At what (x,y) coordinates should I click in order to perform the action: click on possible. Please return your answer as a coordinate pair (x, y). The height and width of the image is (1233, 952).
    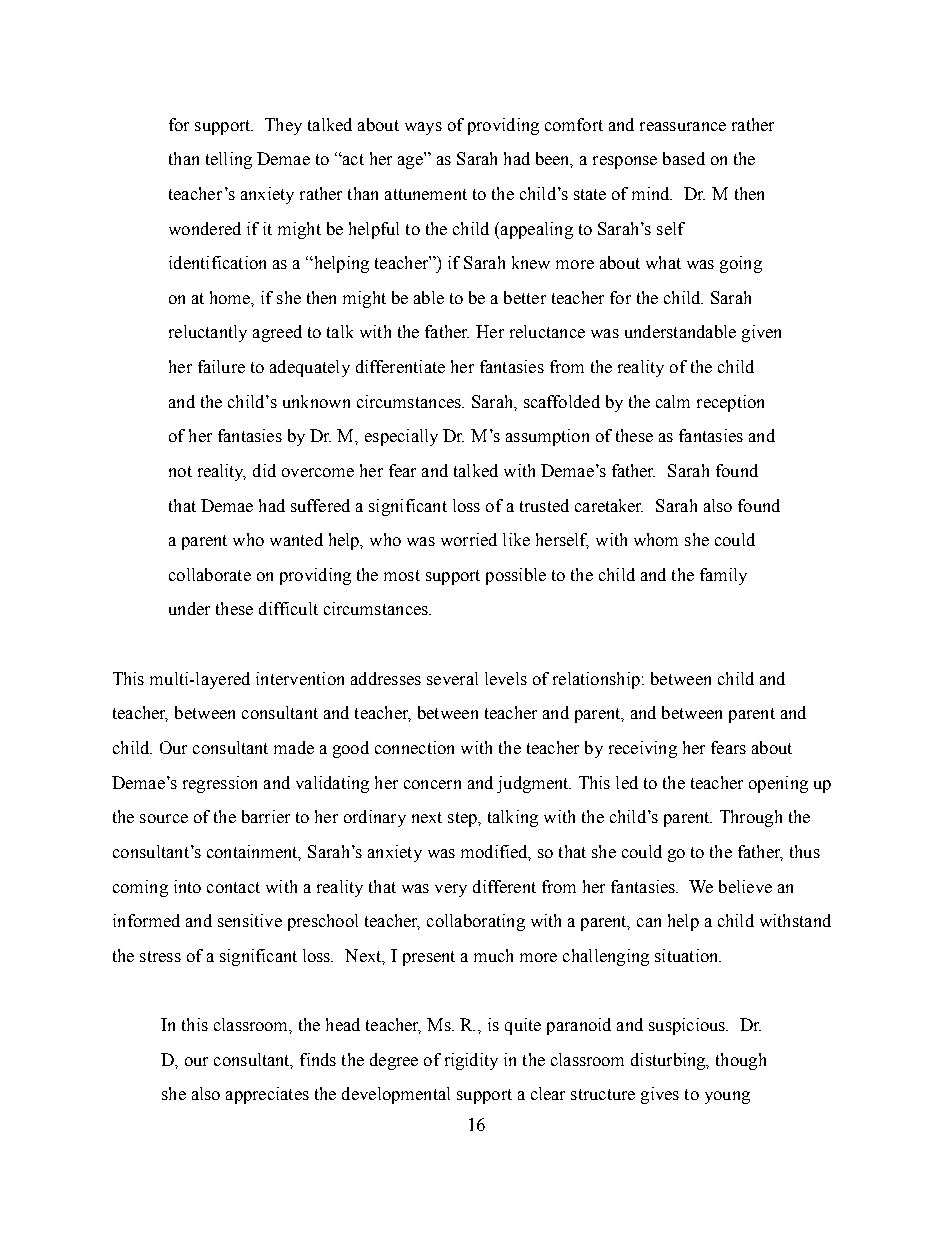
    Looking at the image, I should click on (516, 576).
